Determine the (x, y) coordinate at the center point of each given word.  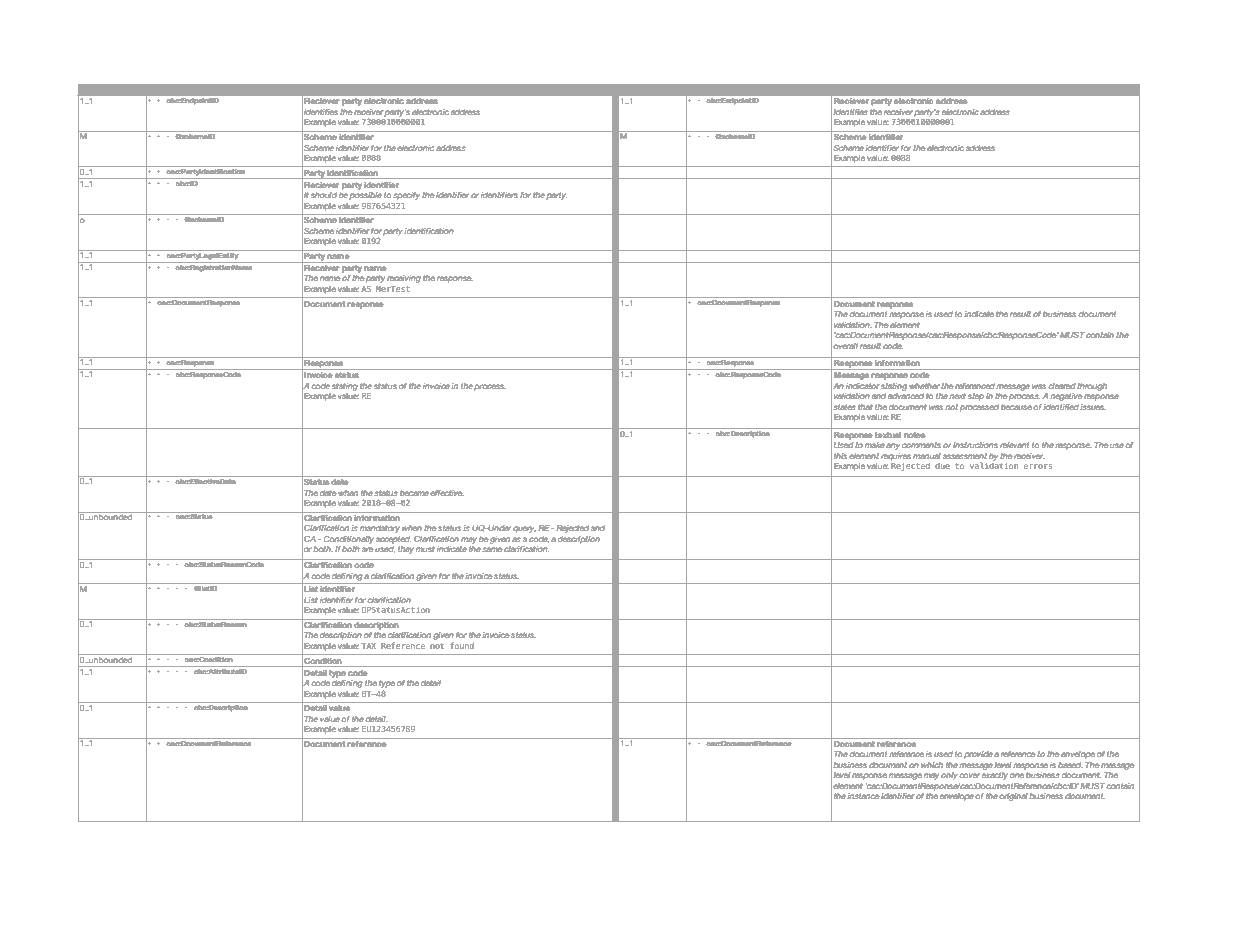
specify (406, 196)
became (414, 493)
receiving (404, 279)
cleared (1062, 386)
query (524, 529)
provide (978, 755)
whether (924, 386)
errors (1038, 466)
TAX (369, 646)
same (492, 549)
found (462, 645)
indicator (862, 386)
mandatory (380, 529)
